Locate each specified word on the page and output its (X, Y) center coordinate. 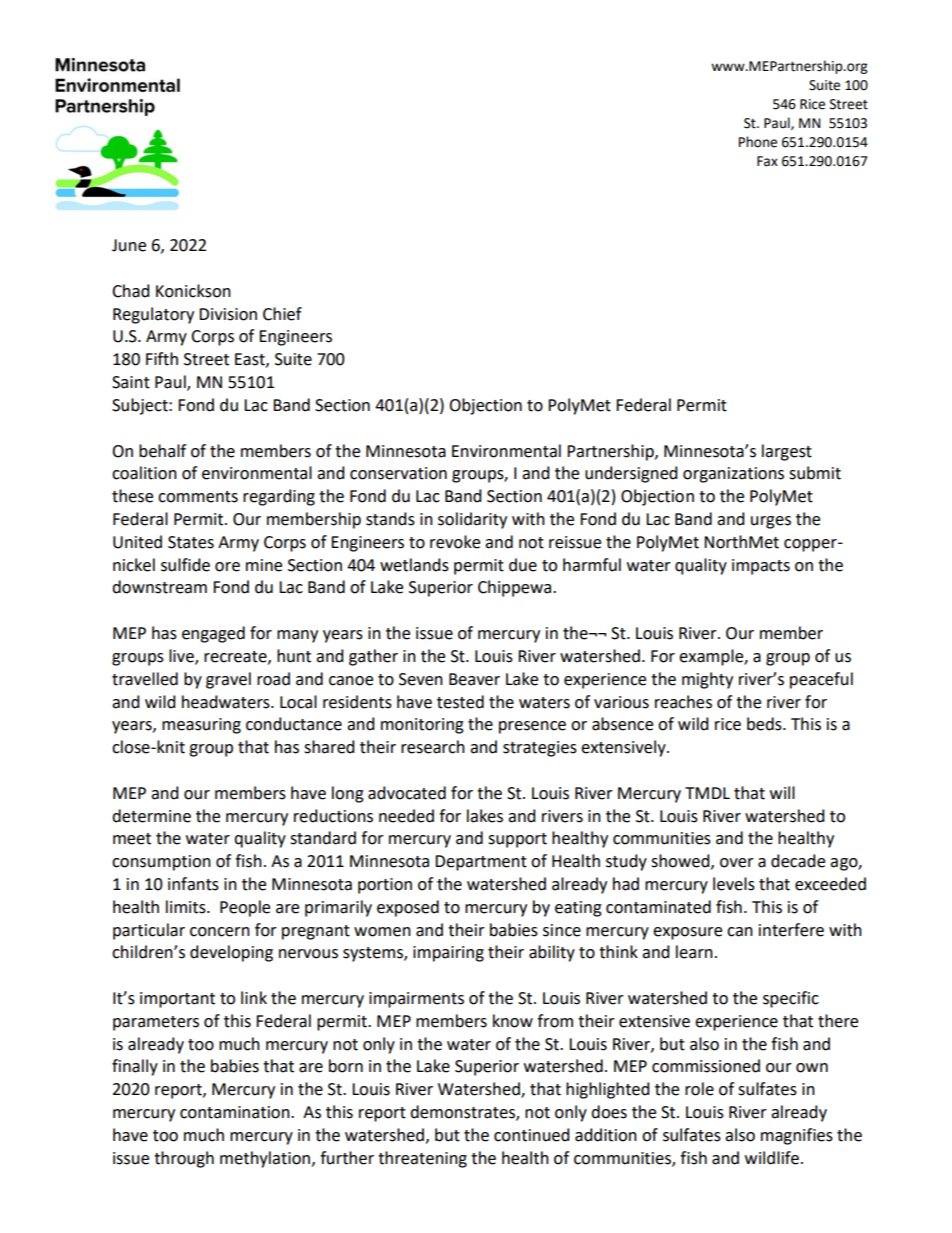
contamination (236, 1112)
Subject (141, 406)
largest (787, 452)
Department (481, 863)
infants (193, 884)
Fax (767, 161)
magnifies (797, 1136)
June (129, 245)
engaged (213, 634)
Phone (758, 142)
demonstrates (463, 1113)
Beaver (474, 679)
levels (734, 884)
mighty (707, 680)
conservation (398, 473)
